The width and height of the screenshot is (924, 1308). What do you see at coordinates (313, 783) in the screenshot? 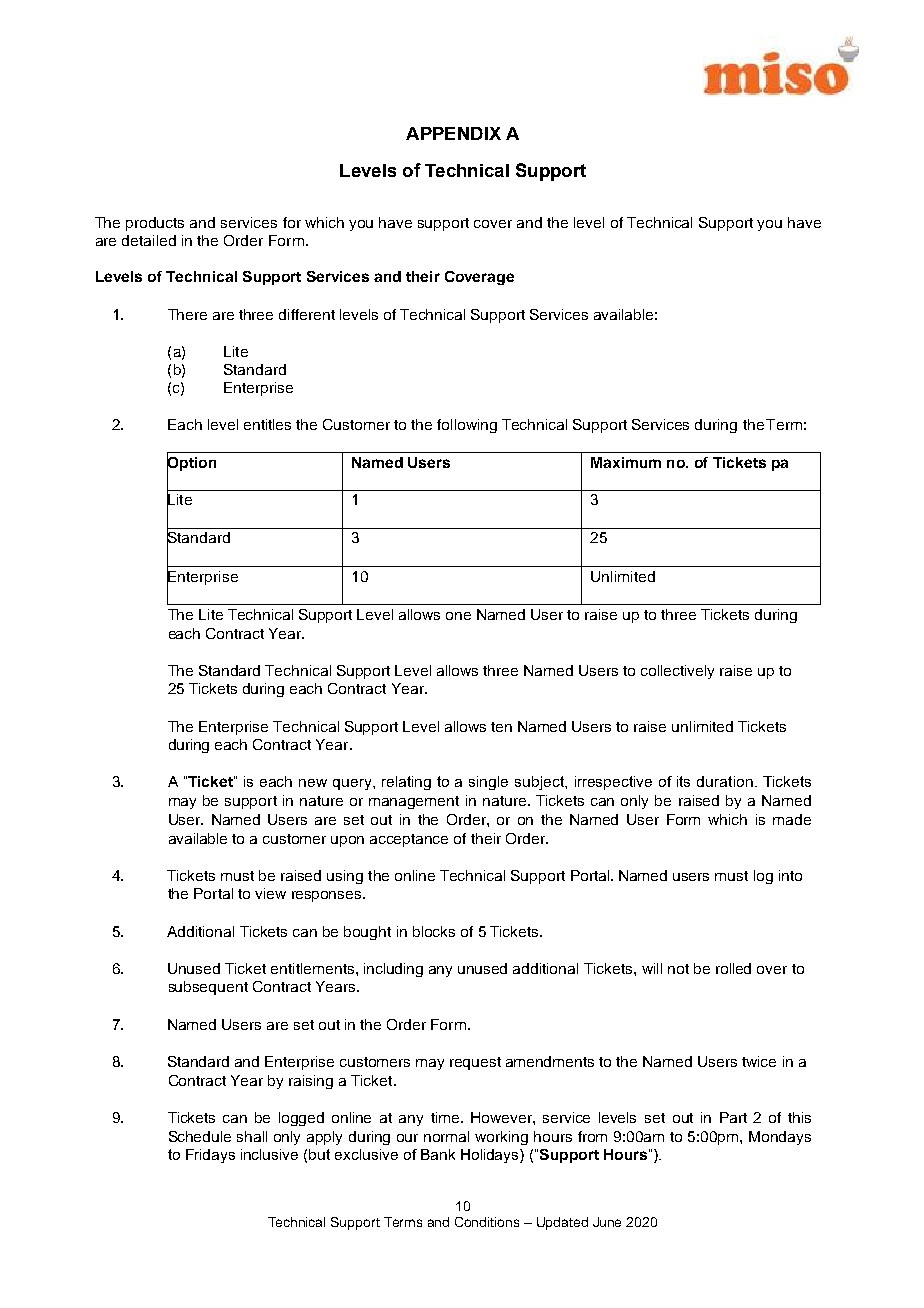
I see `new` at bounding box center [313, 783].
